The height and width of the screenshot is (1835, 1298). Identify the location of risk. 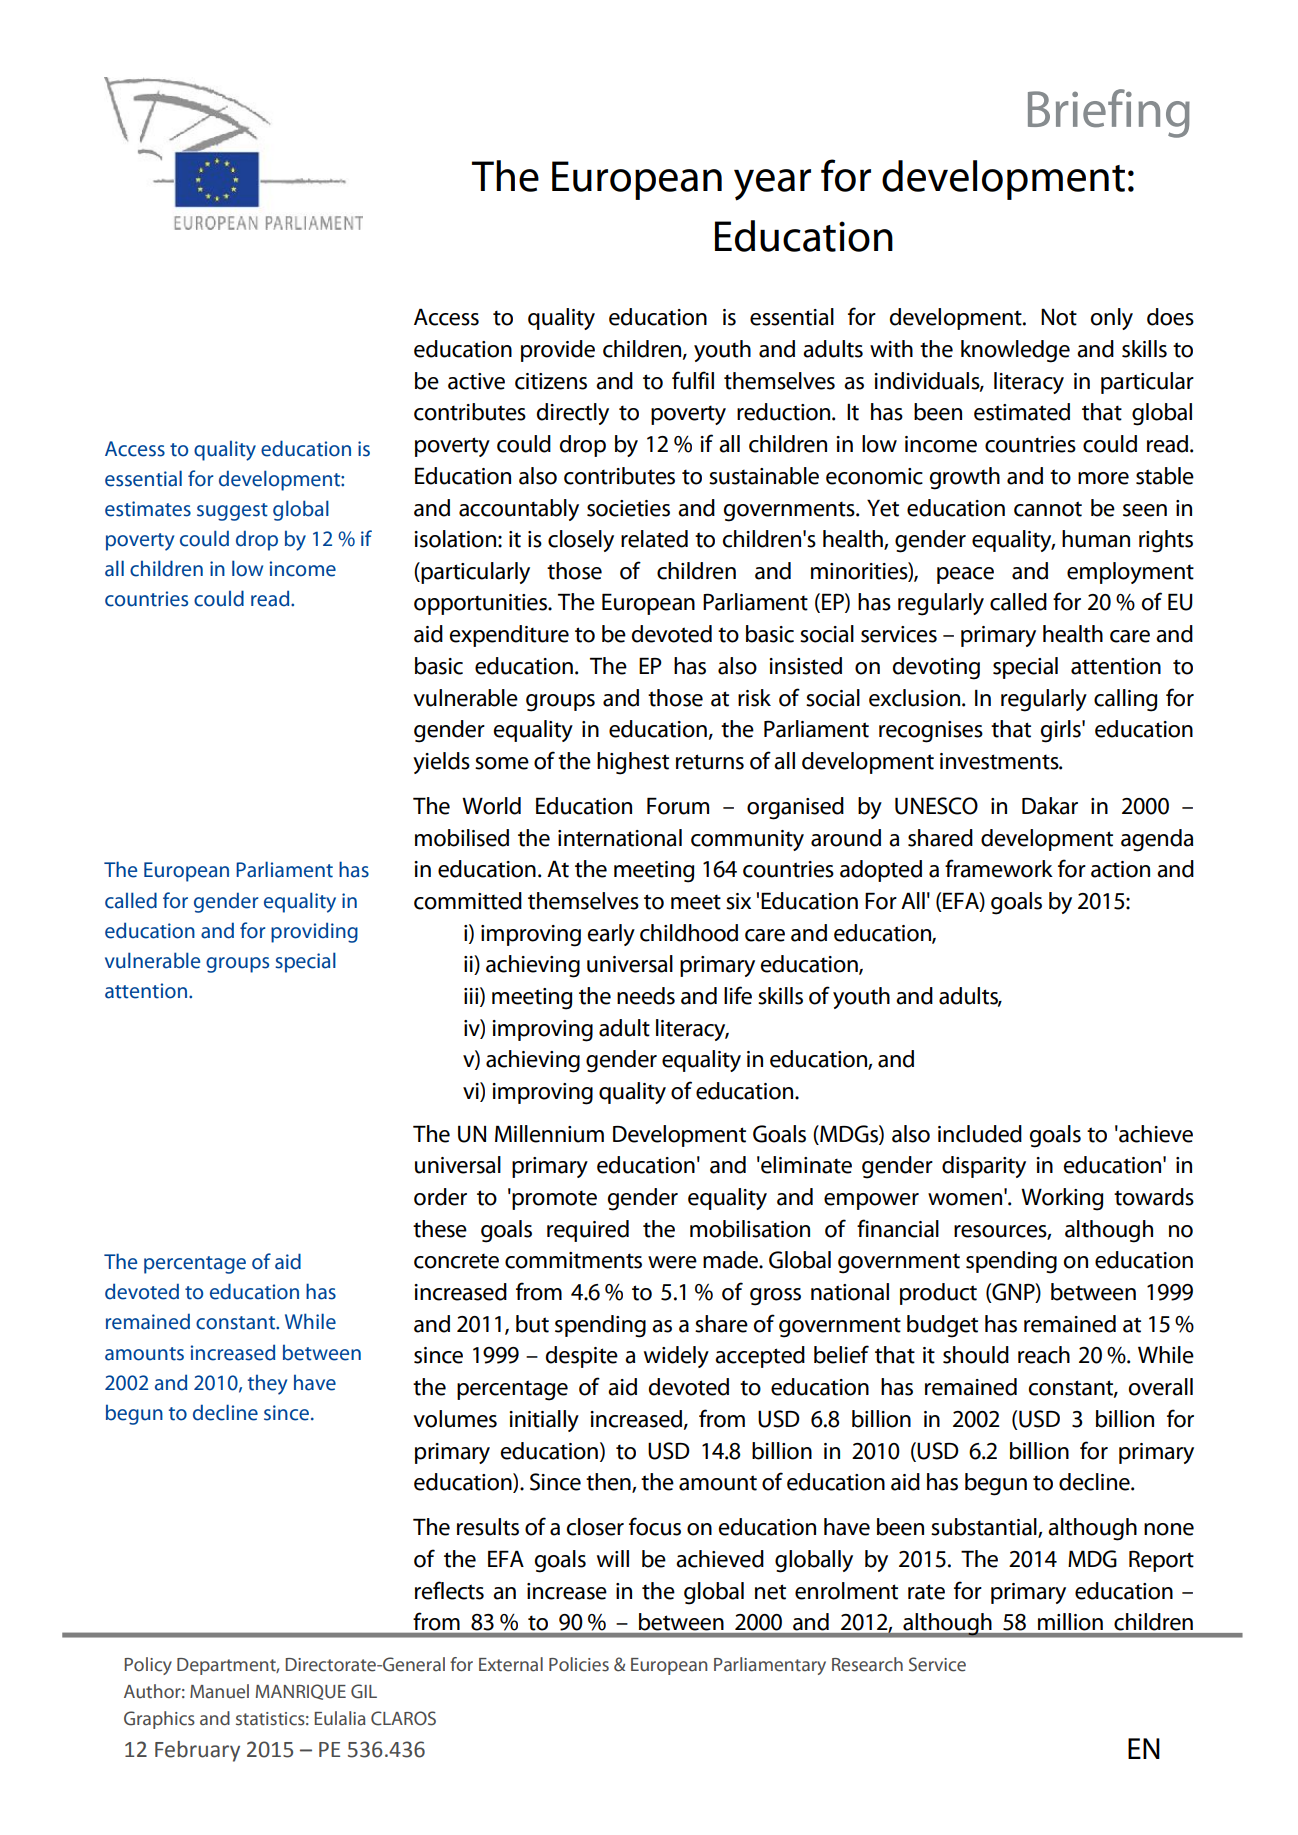
(754, 698).
